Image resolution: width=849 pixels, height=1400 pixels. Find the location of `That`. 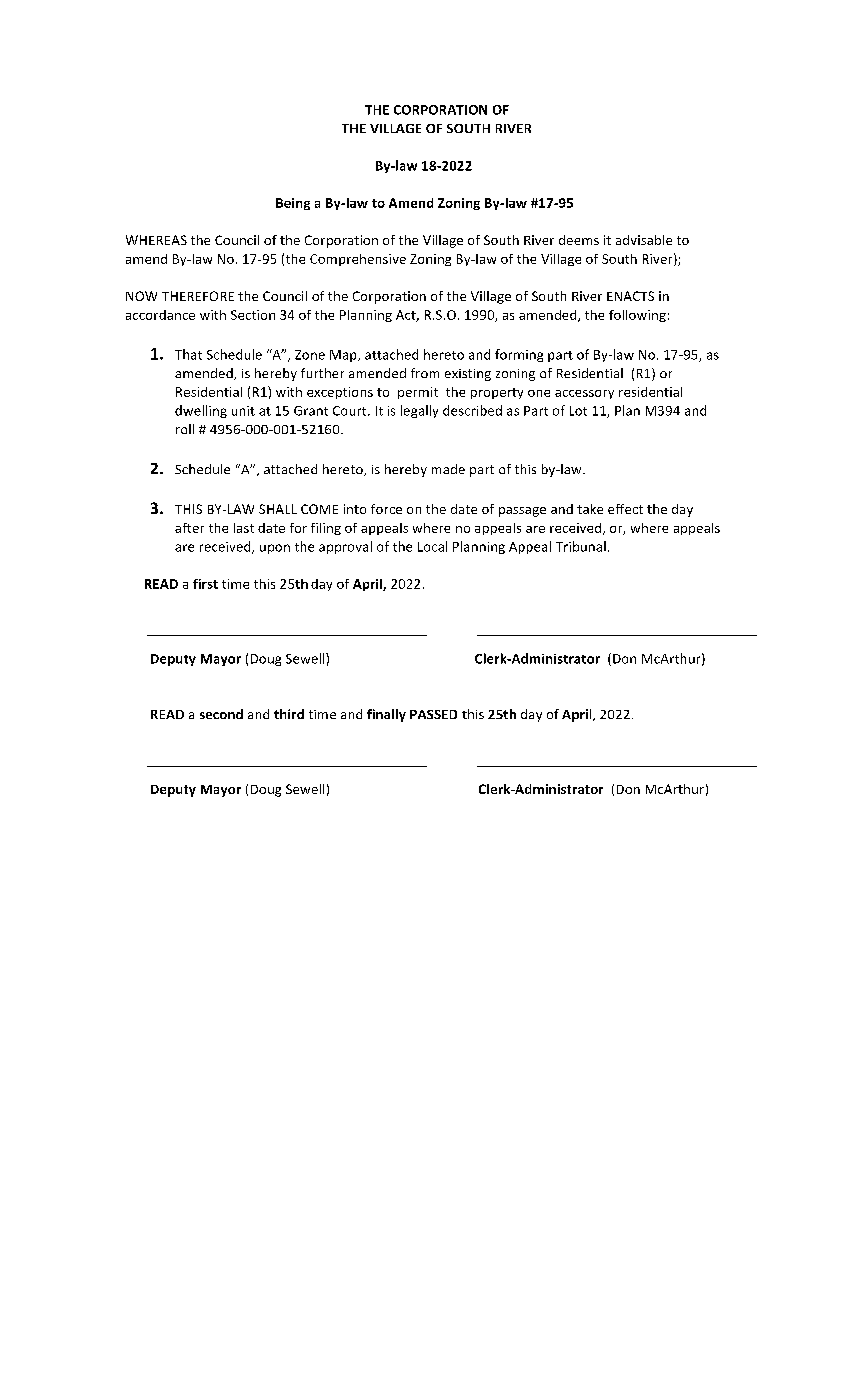

That is located at coordinates (188, 354).
